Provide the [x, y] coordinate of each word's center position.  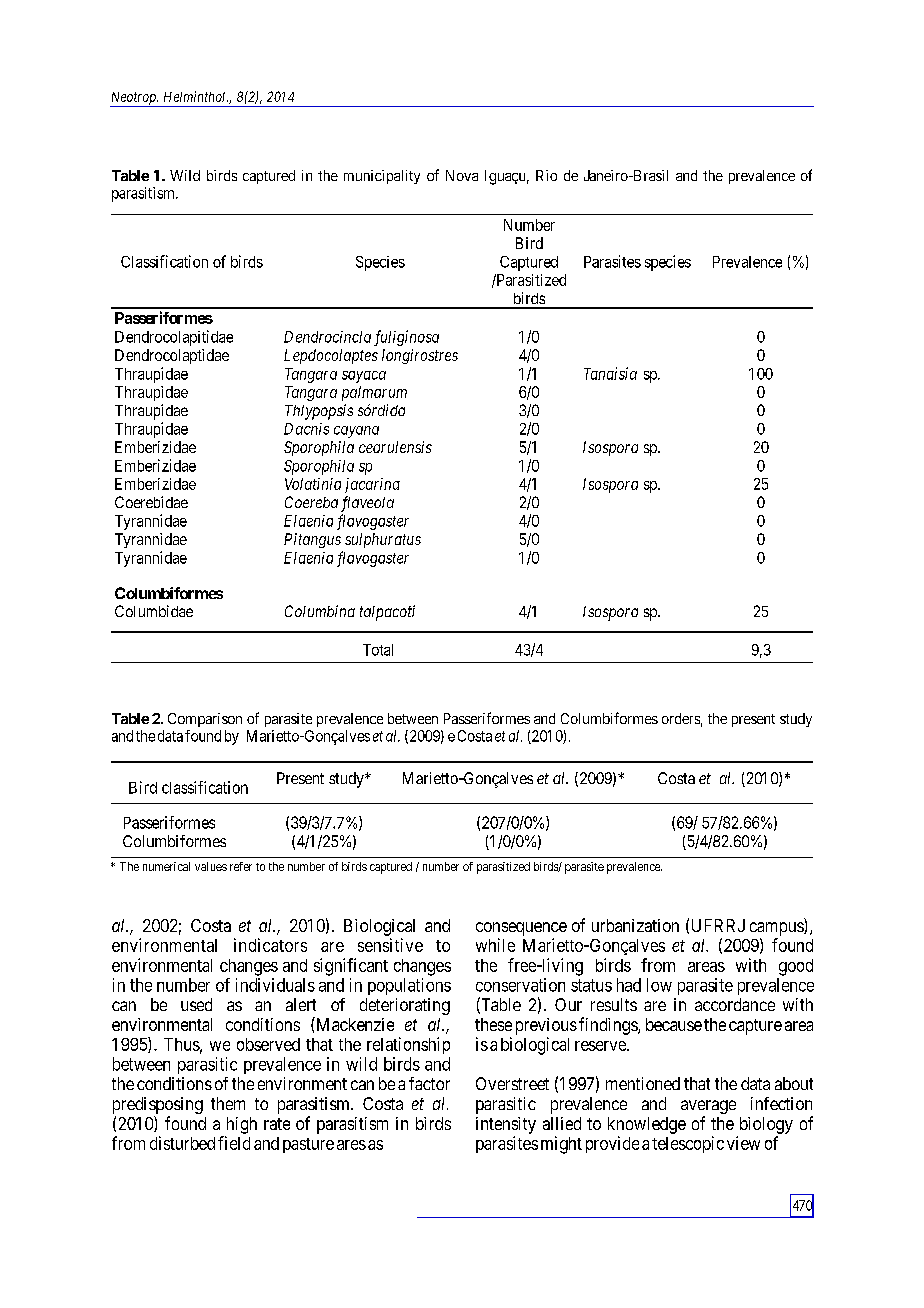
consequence [521, 929]
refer [241, 866]
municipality [382, 177]
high [242, 1125]
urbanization [635, 925]
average [708, 1108]
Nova [462, 175]
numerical [166, 866]
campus [777, 929]
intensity [506, 1125]
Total [378, 650]
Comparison [205, 720]
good [796, 967]
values [211, 866]
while [495, 945]
